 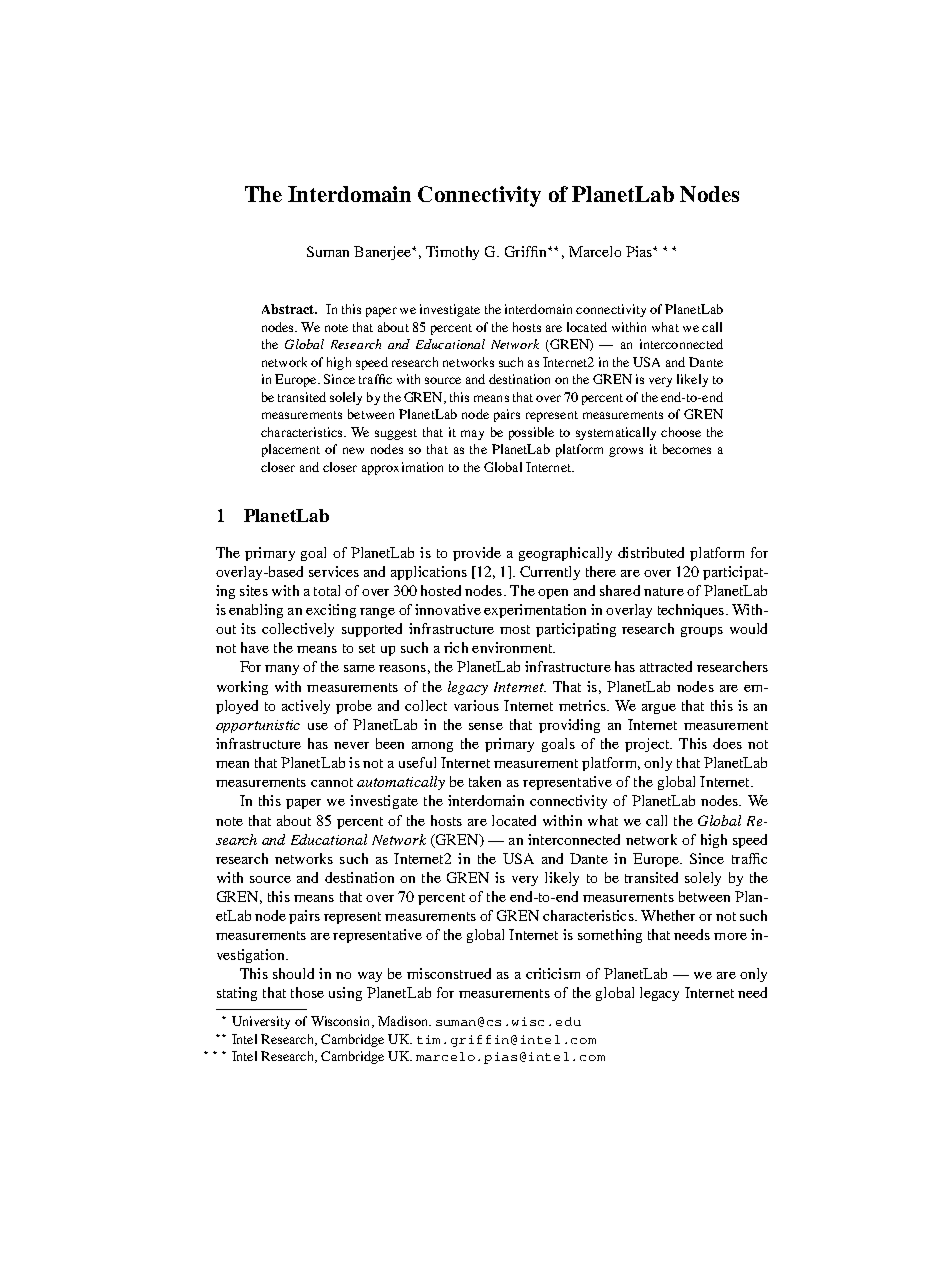 What do you see at coordinates (449, 973) in the document?
I see `misconstrued` at bounding box center [449, 973].
